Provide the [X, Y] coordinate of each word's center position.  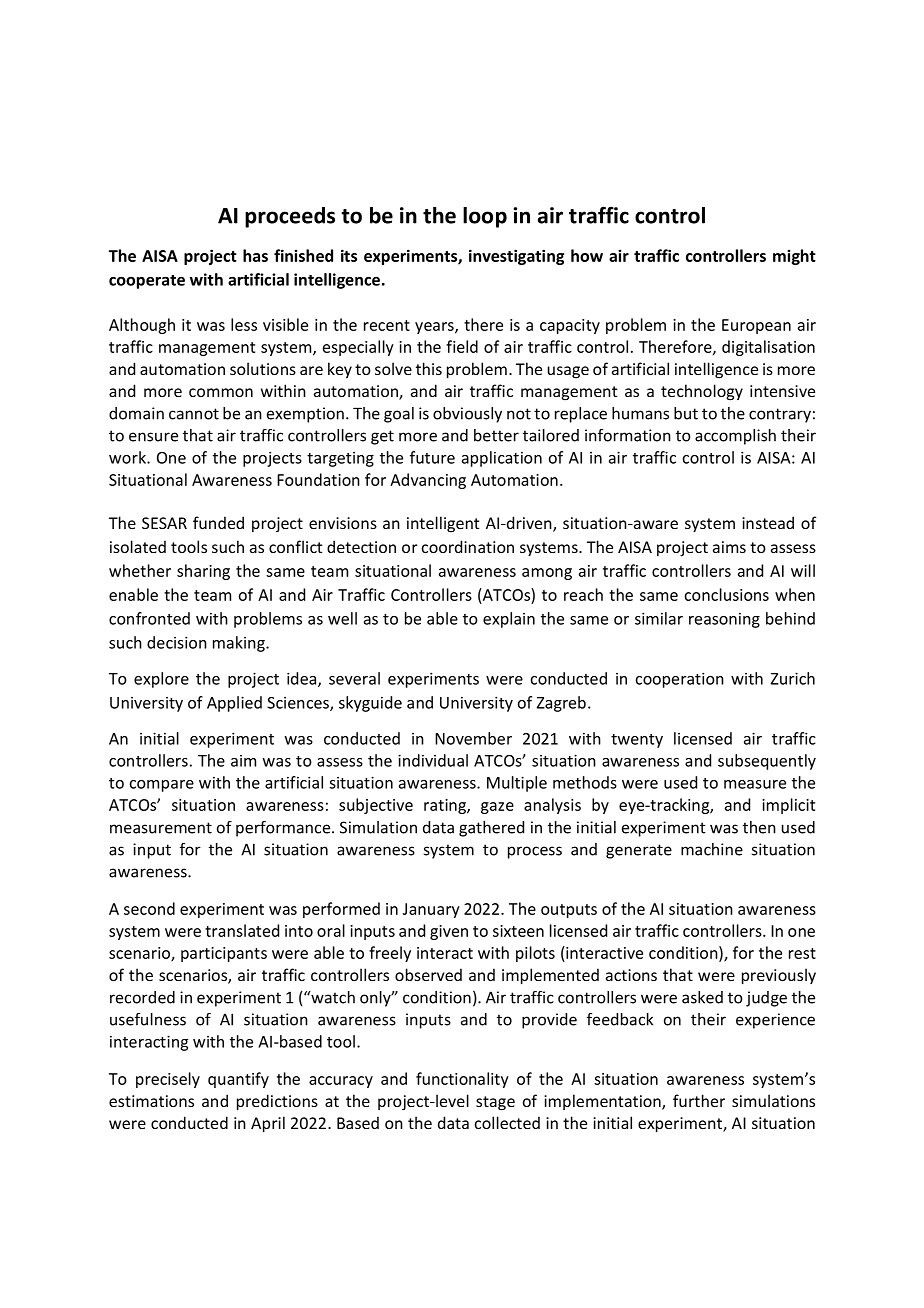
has [255, 255]
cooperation [680, 680]
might [794, 257]
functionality [462, 1080]
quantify [238, 1080]
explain [509, 620]
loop [485, 217]
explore [161, 680]
